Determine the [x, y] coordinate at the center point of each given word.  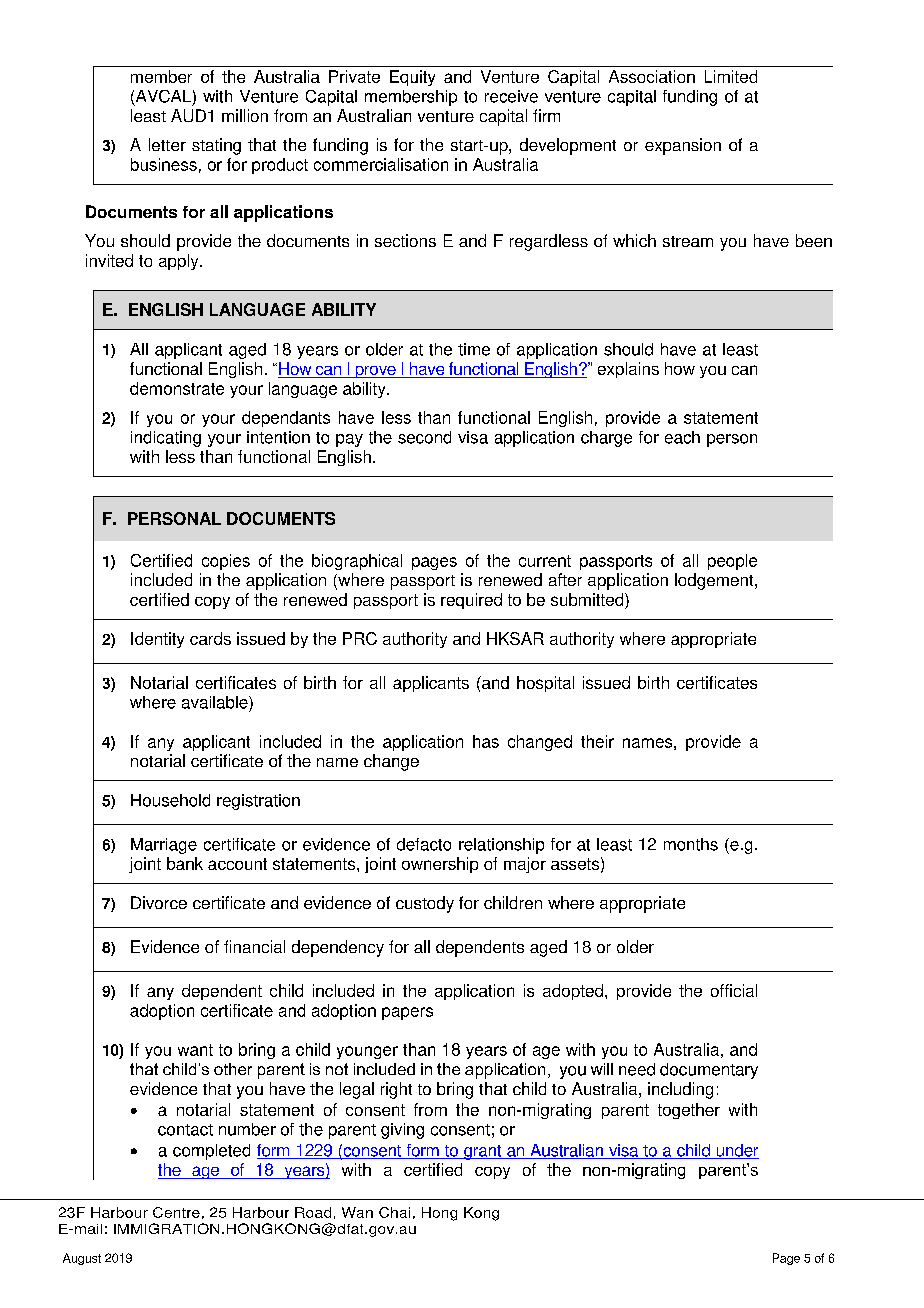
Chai [394, 1212]
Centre [176, 1212]
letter [167, 144]
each [682, 437]
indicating [166, 439]
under [736, 1151]
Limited [731, 76]
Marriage [164, 846]
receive [511, 96]
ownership [440, 865]
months [691, 844]
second [424, 437]
